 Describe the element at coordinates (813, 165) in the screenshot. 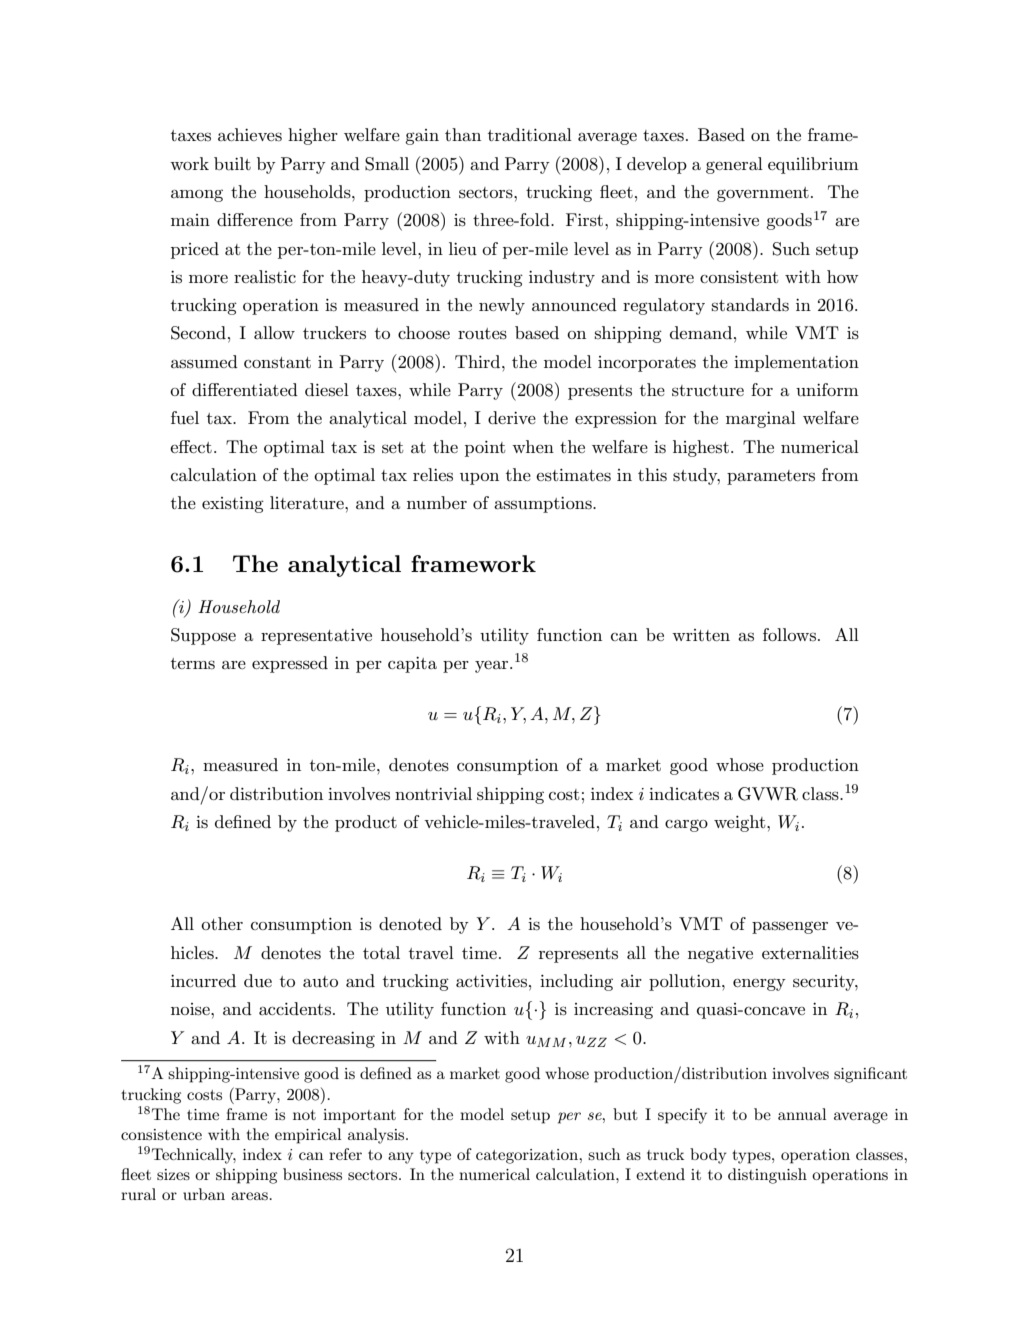

I see `equilibrium` at that location.
